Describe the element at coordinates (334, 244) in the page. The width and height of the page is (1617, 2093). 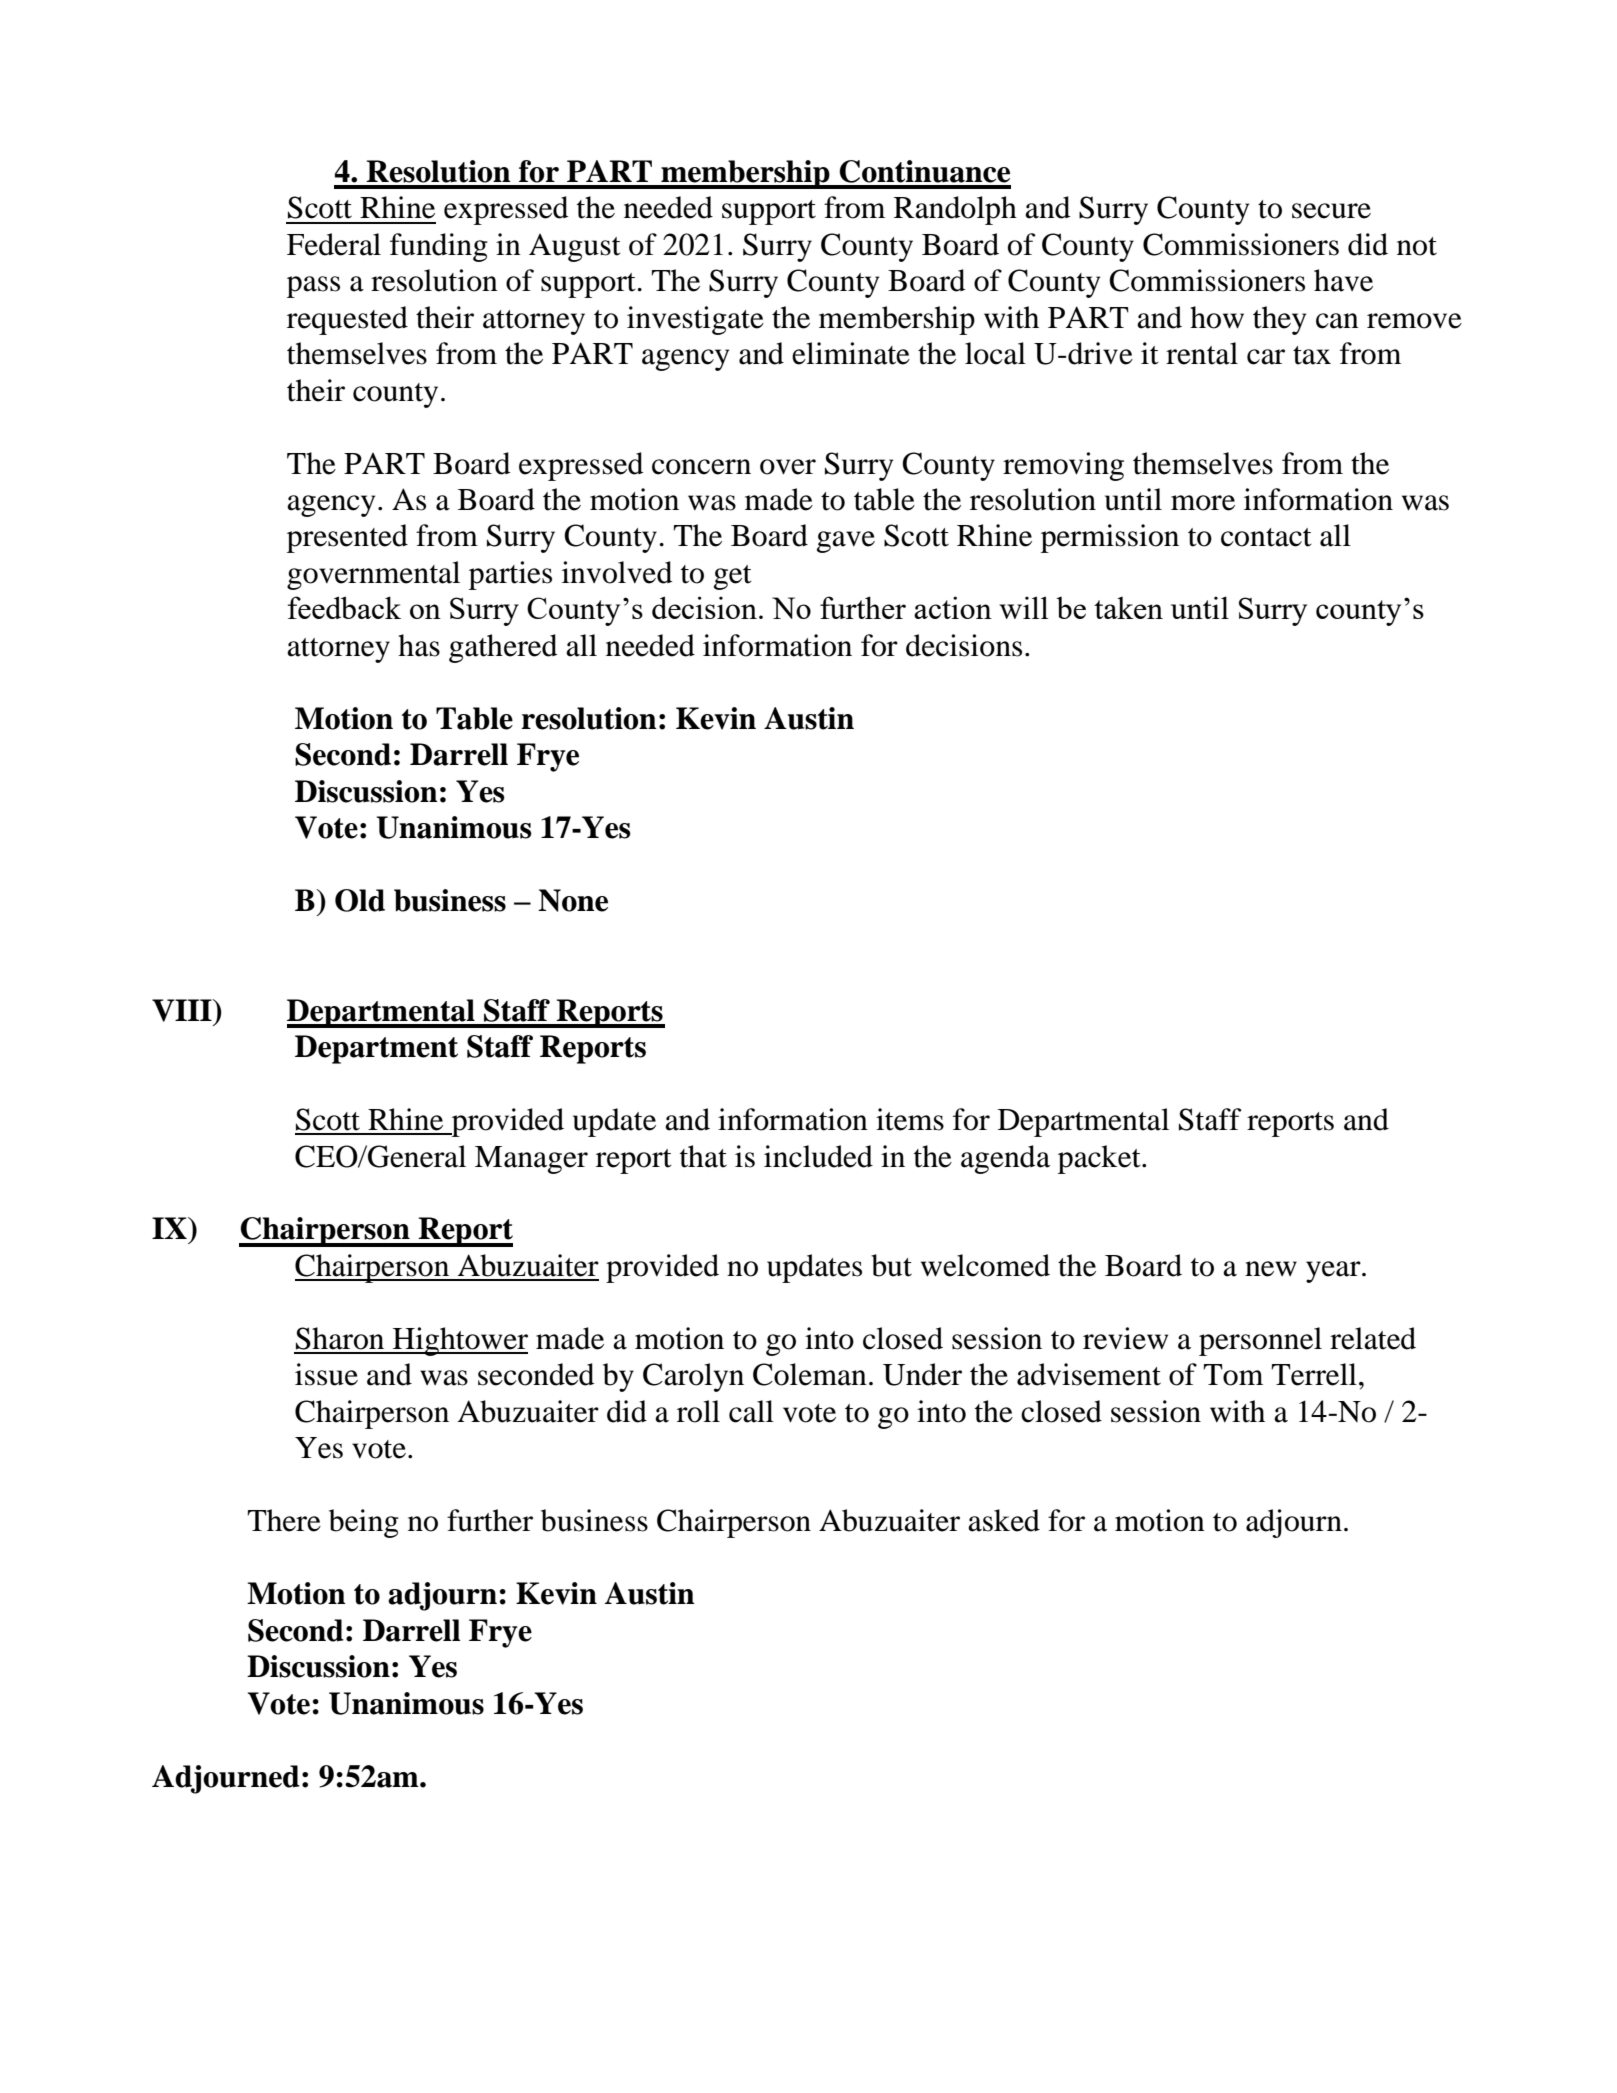
I see `Federal` at that location.
